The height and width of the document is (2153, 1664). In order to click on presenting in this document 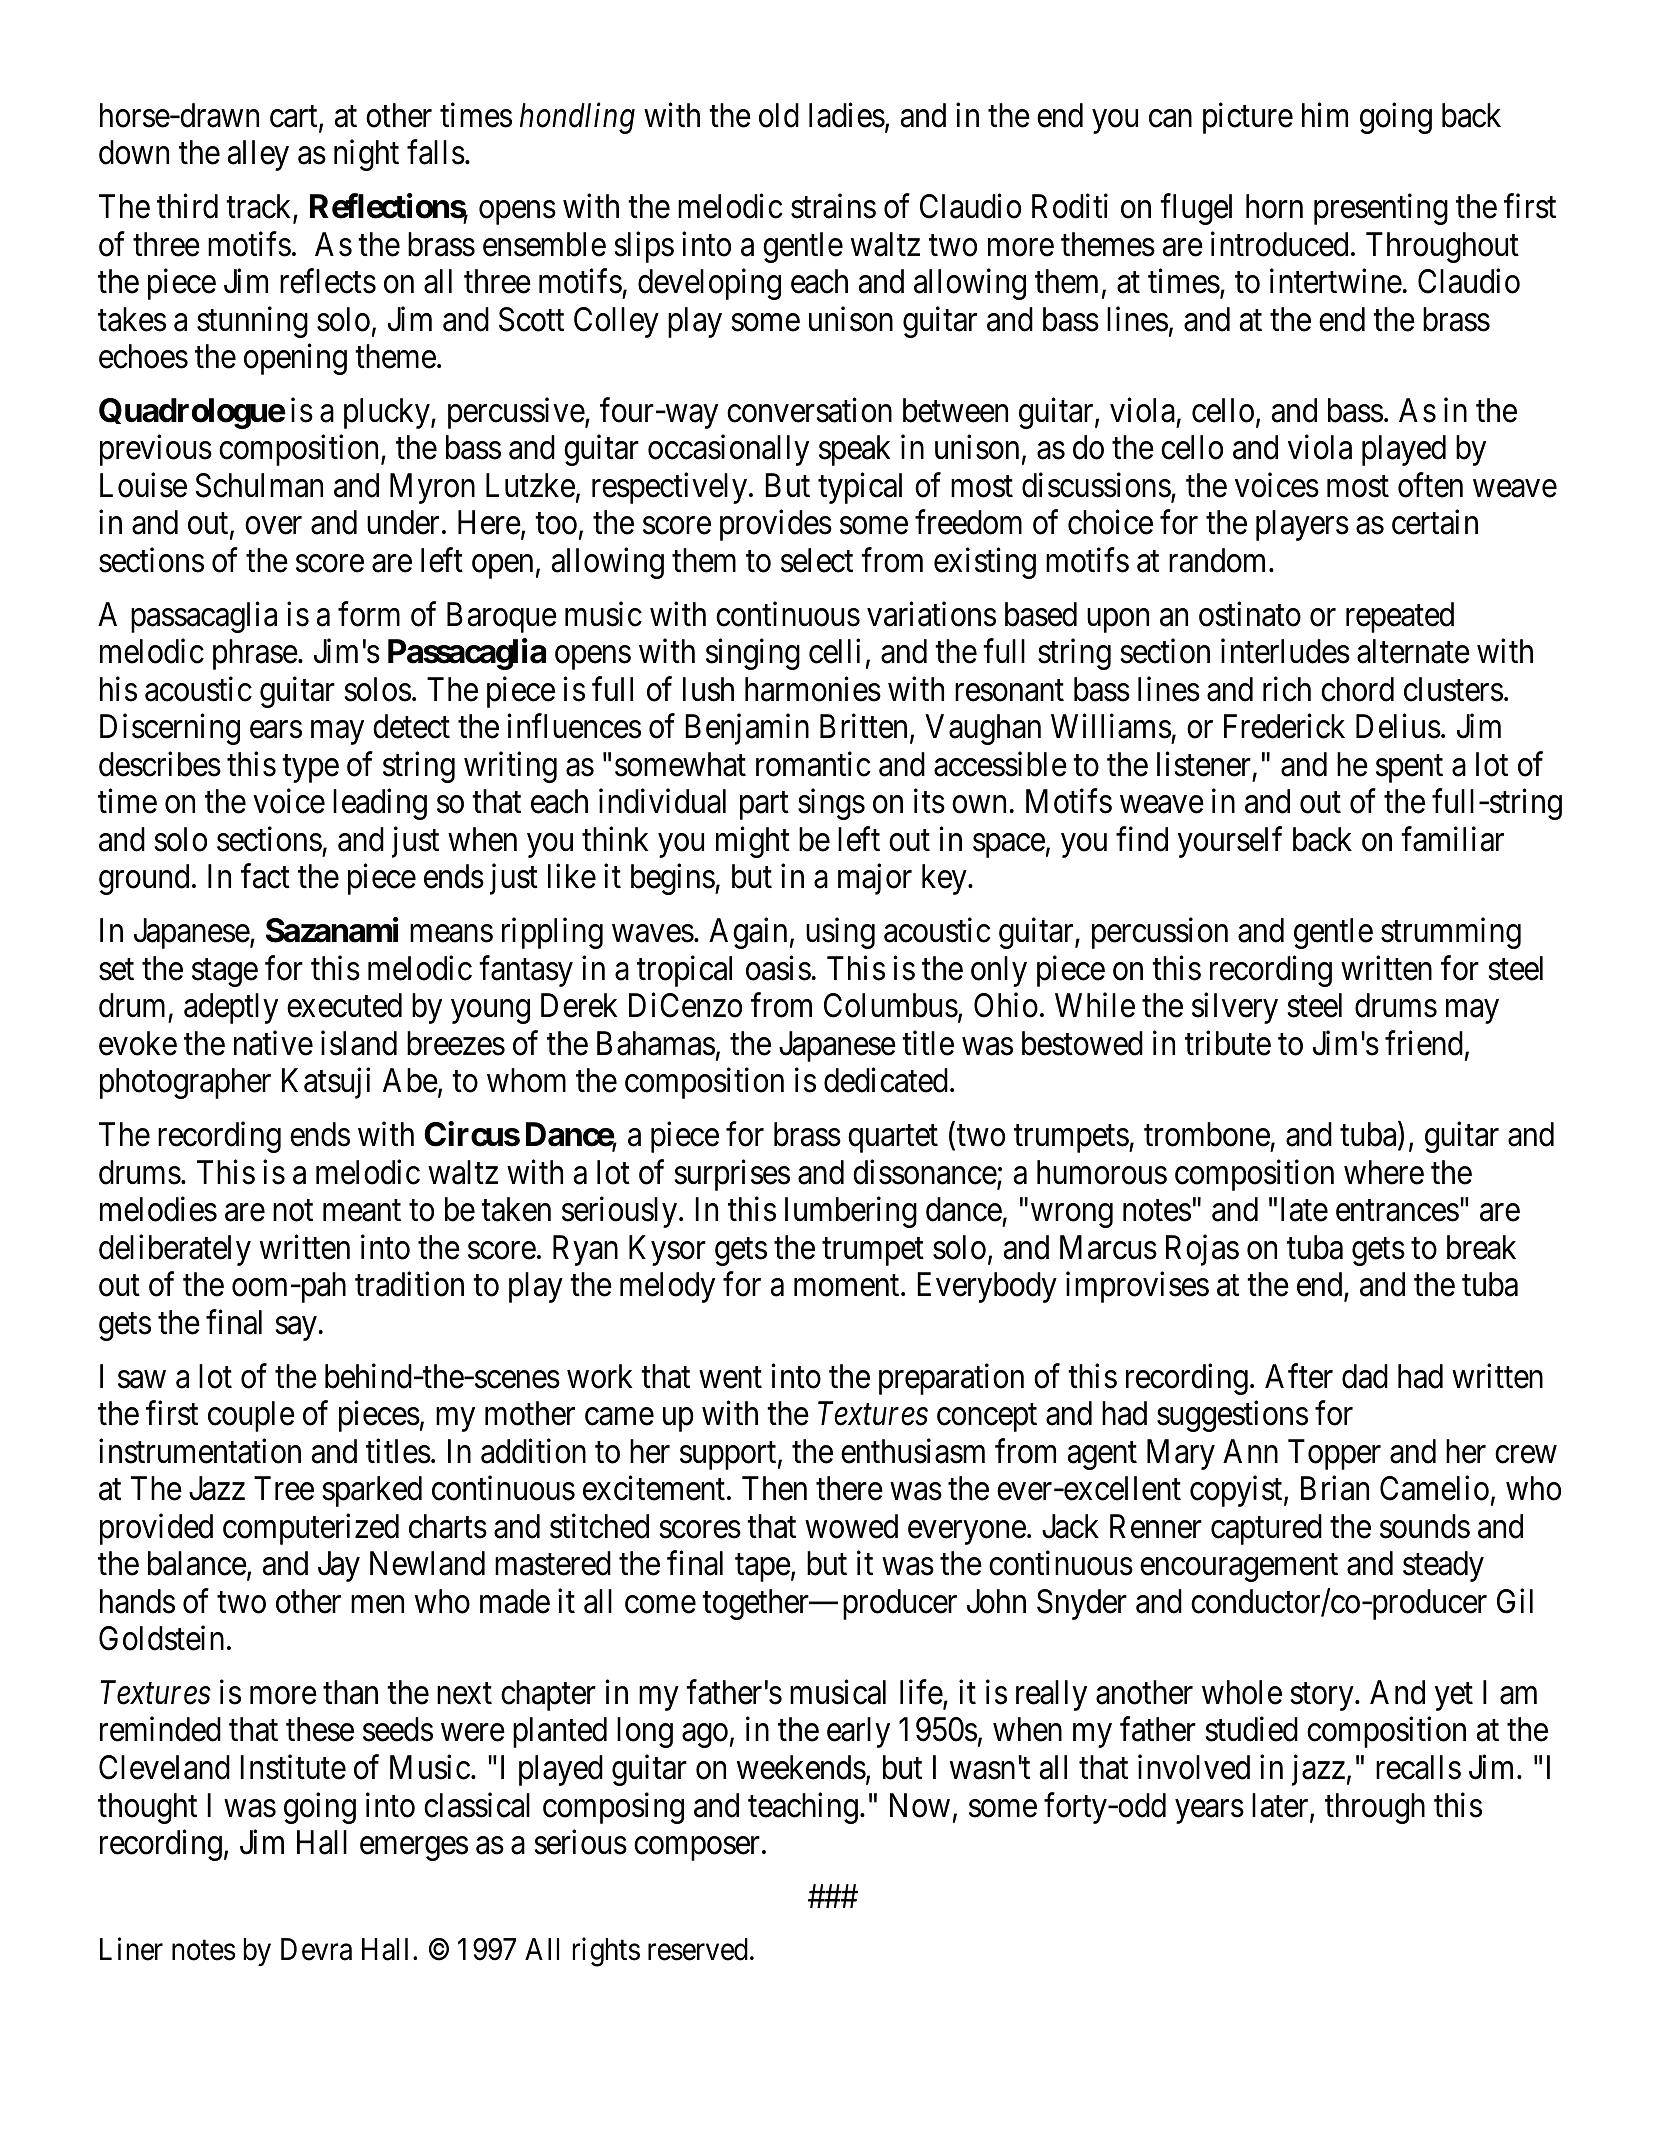, I will do `click(1381, 209)`.
